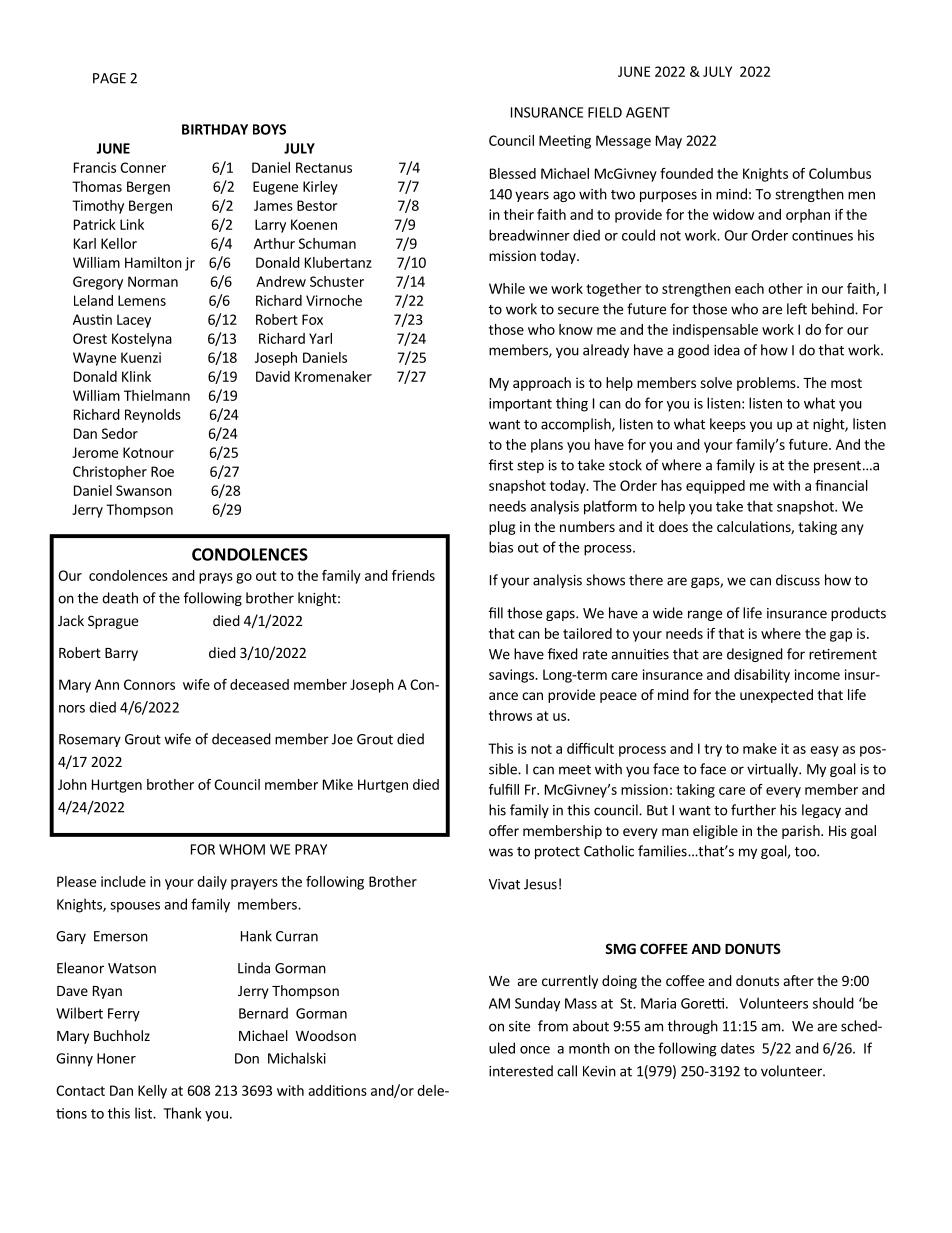 This screenshot has width=952, height=1233. I want to click on Kelly, so click(152, 1092).
